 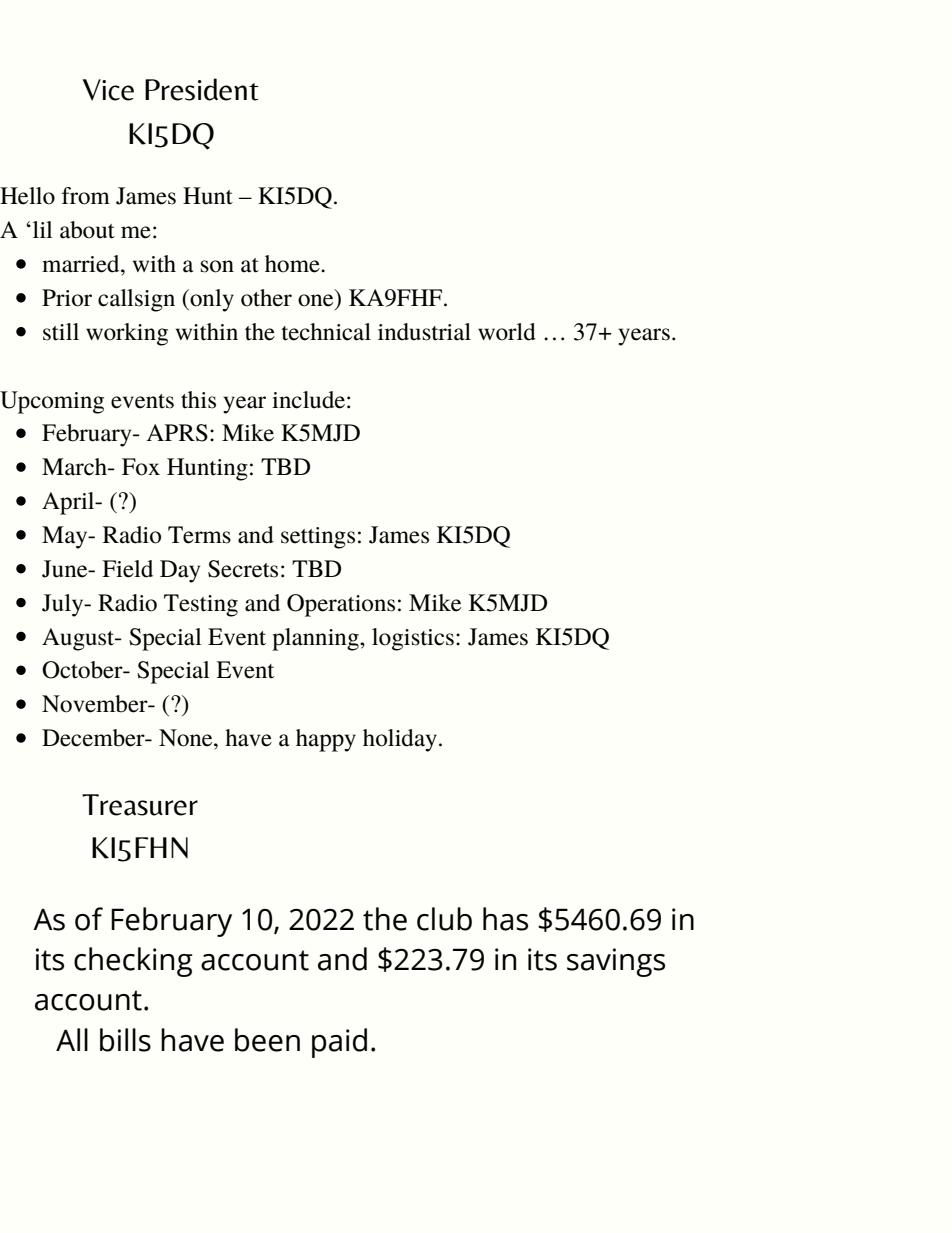 I want to click on bills, so click(x=125, y=1040).
